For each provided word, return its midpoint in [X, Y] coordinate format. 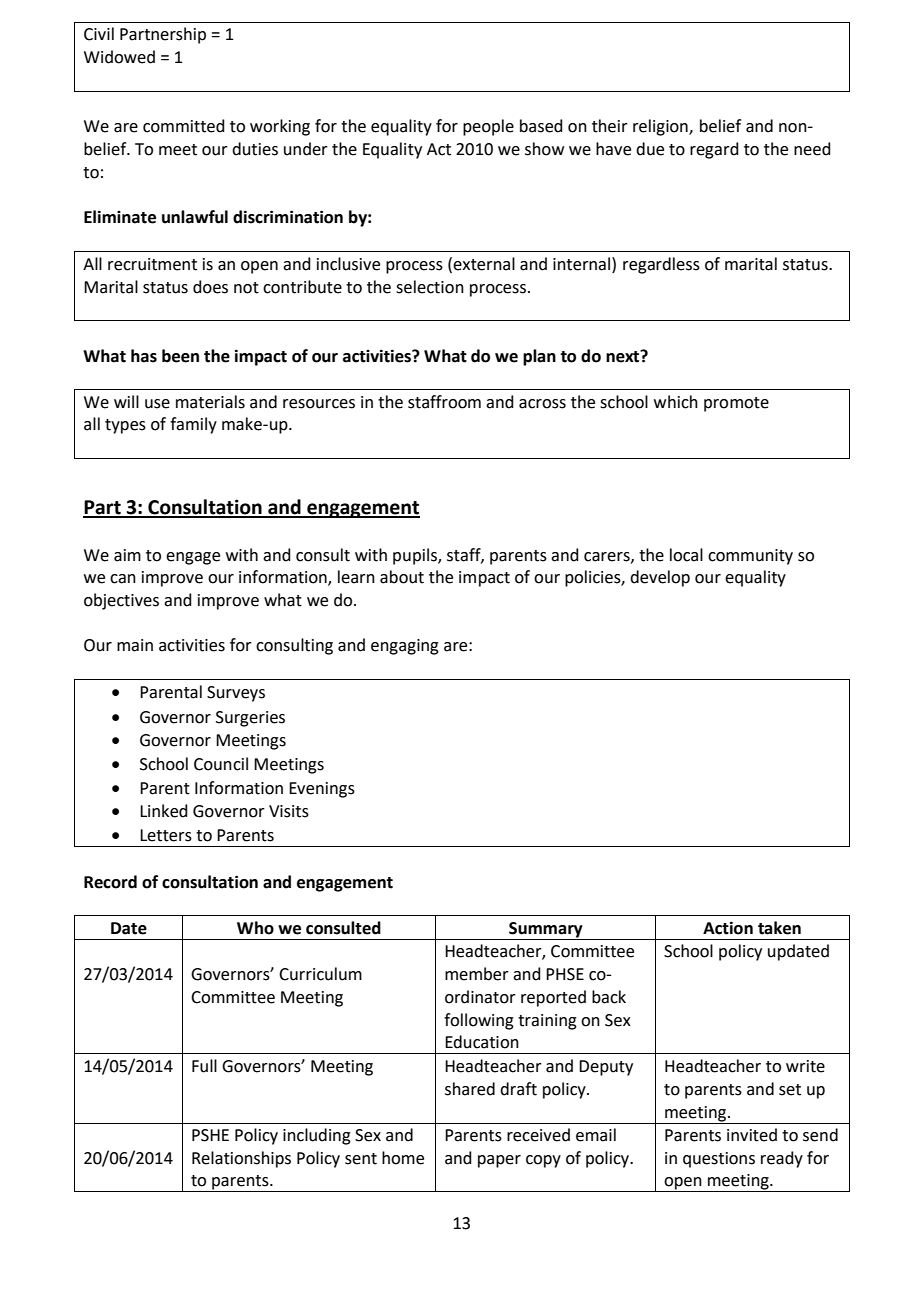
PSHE [210, 1135]
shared [470, 1089]
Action [728, 928]
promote [736, 404]
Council [221, 764]
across [542, 404]
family [193, 425]
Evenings [322, 790]
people [488, 127]
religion [661, 127]
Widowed [119, 57]
